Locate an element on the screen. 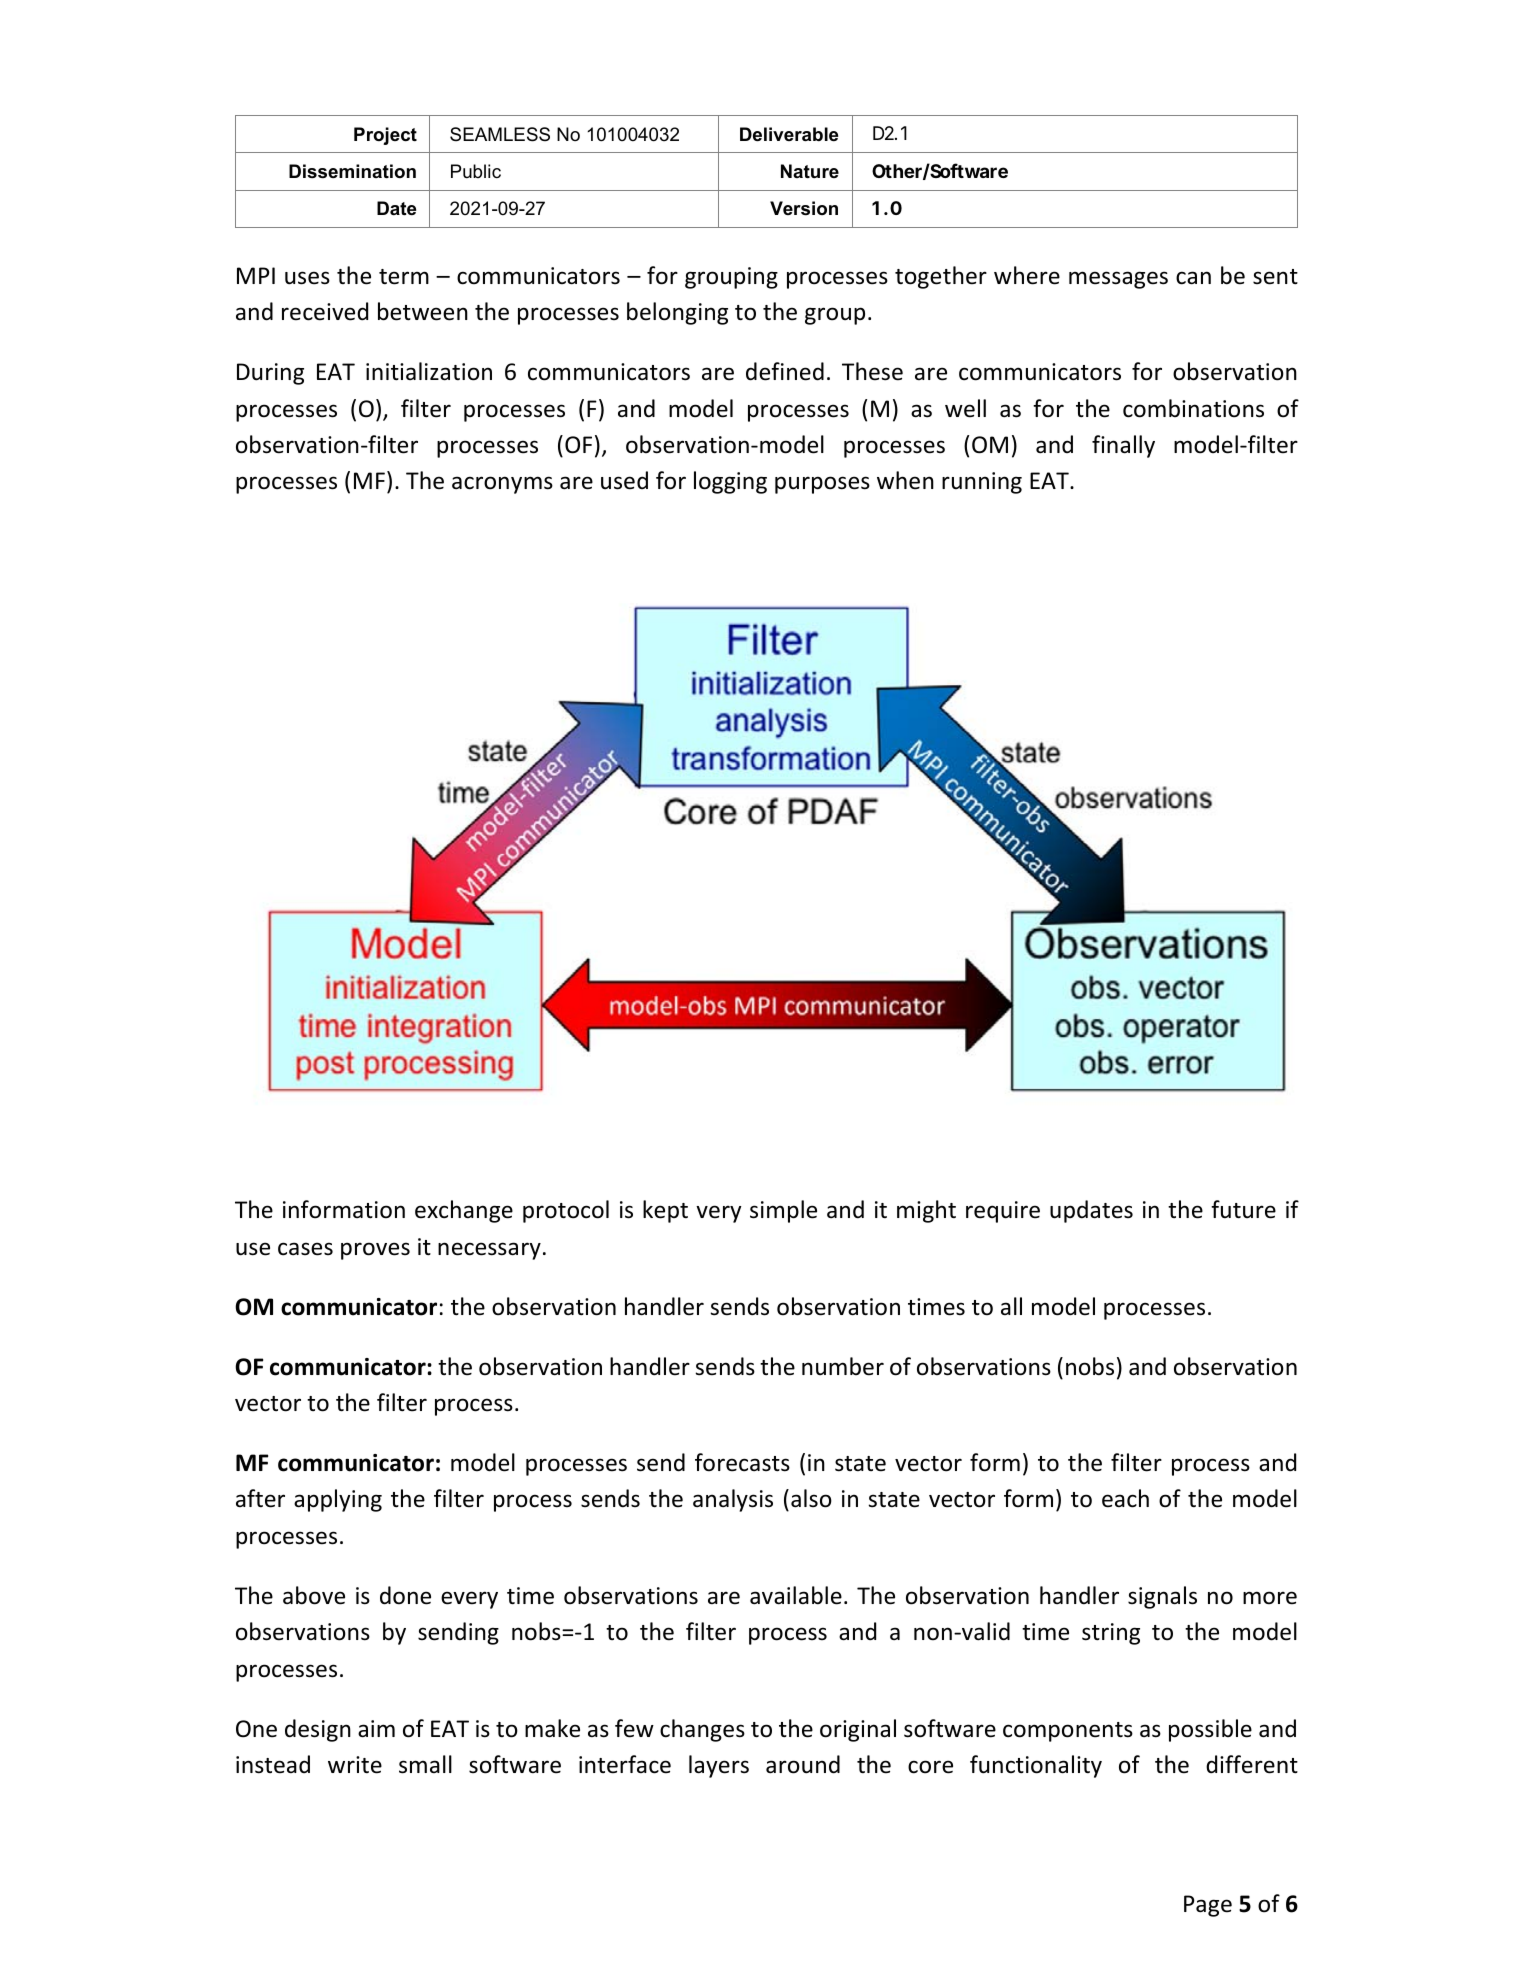  proves is located at coordinates (375, 1251).
